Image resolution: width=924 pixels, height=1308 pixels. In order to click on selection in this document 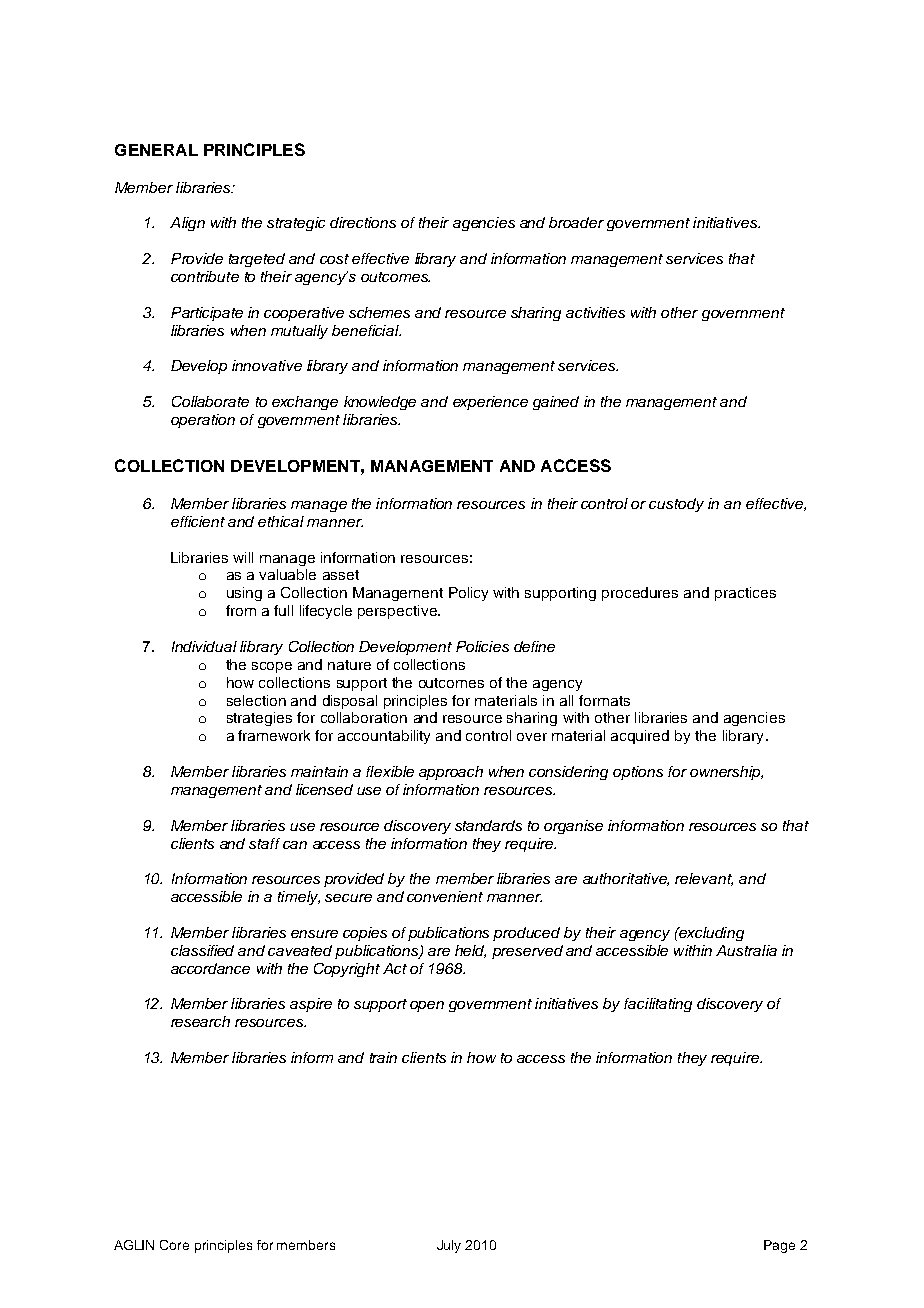, I will do `click(256, 700)`.
